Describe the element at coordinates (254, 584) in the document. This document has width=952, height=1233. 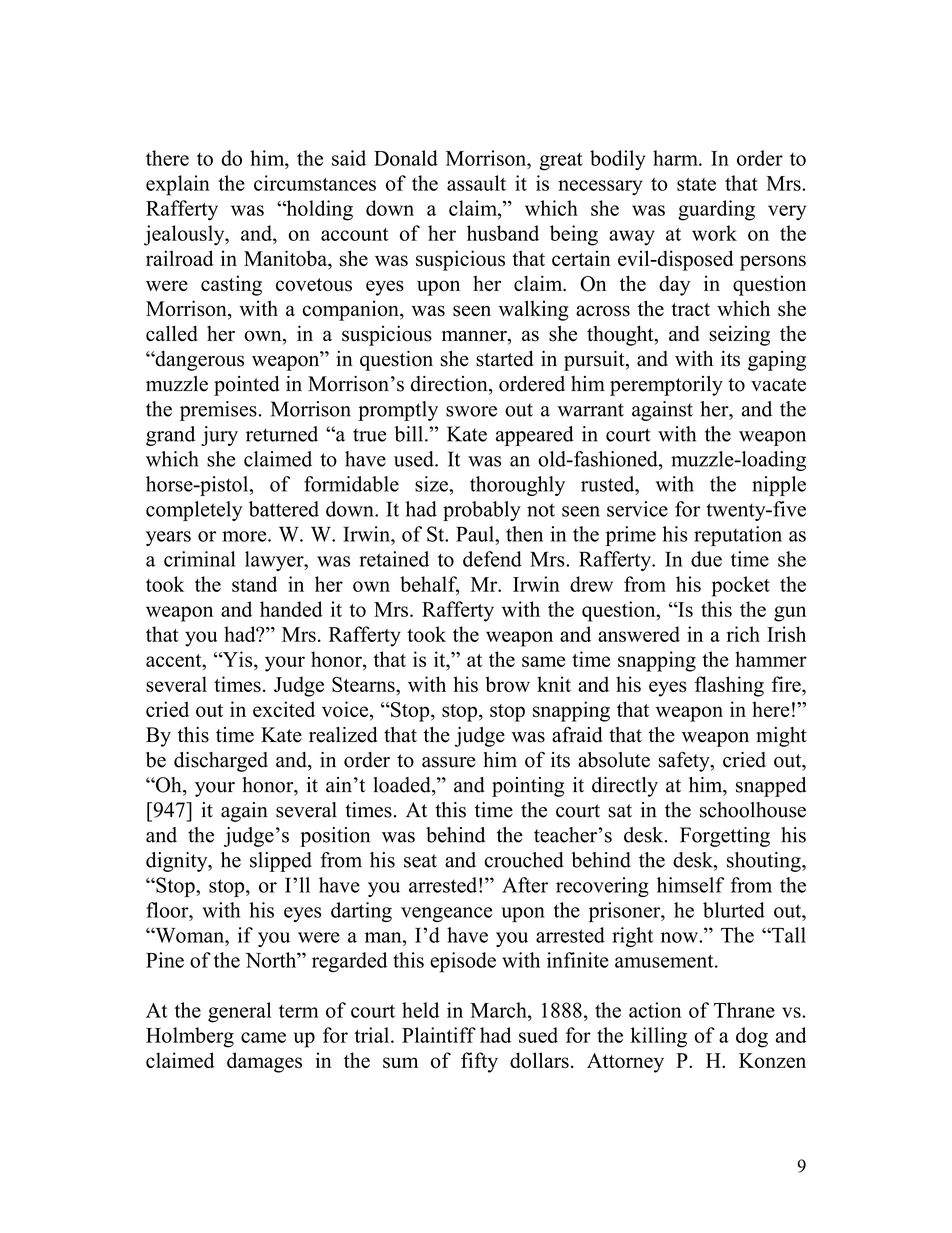
I see `stand` at that location.
